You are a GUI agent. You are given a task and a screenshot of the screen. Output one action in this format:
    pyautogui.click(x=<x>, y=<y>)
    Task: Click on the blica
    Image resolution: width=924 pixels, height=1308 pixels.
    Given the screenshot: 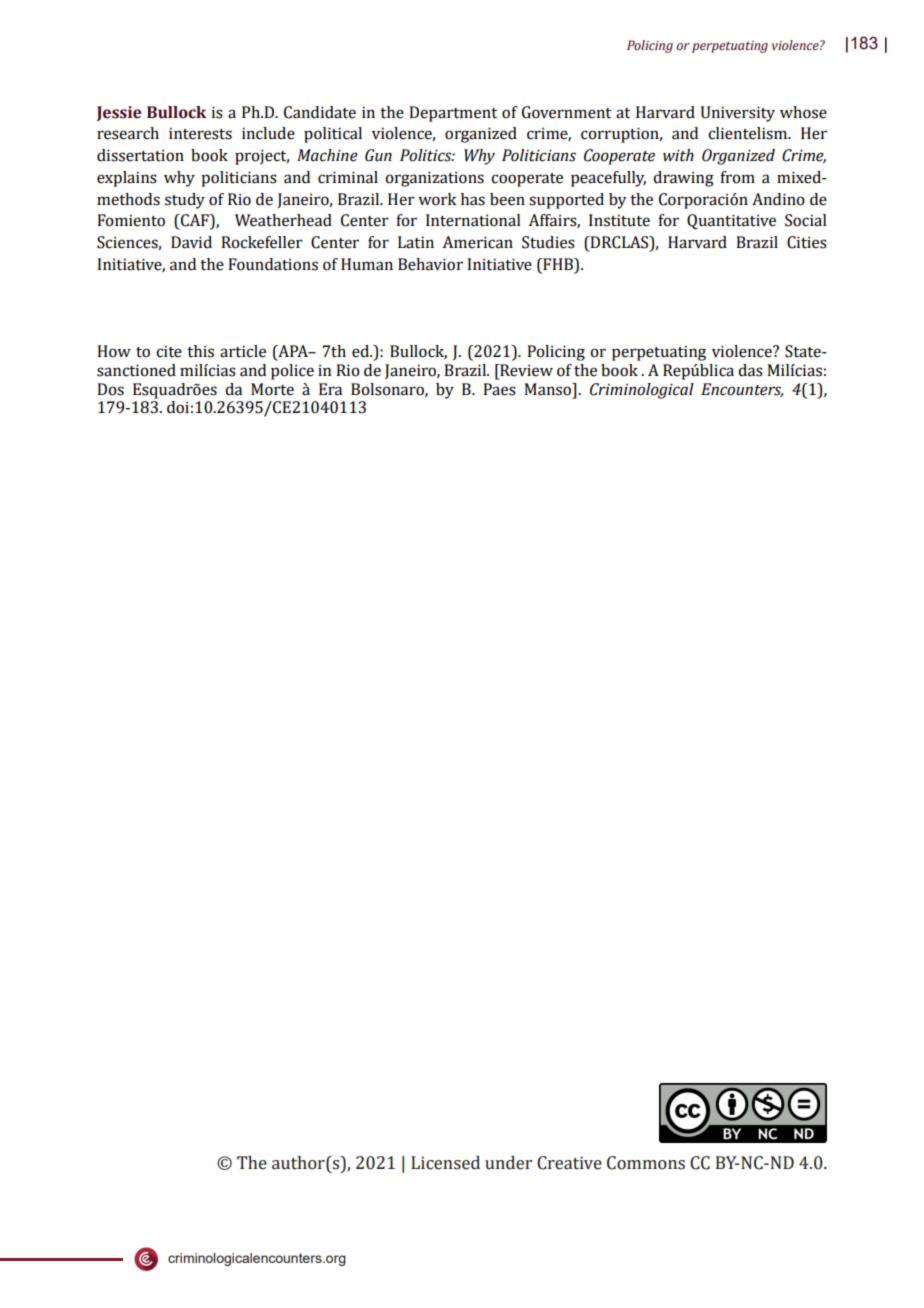 What is the action you would take?
    pyautogui.click(x=717, y=370)
